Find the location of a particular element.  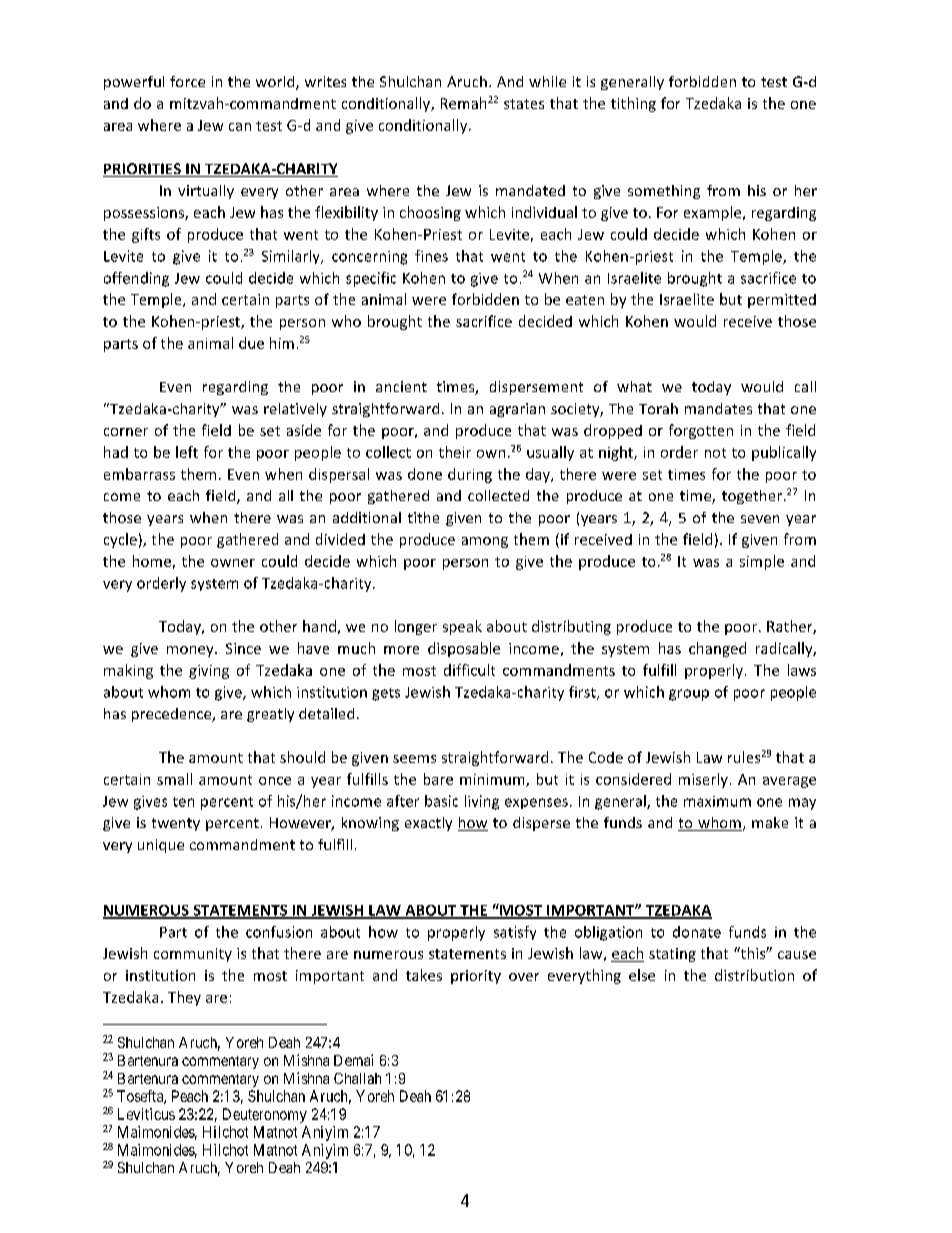

satisfy is located at coordinates (515, 933).
